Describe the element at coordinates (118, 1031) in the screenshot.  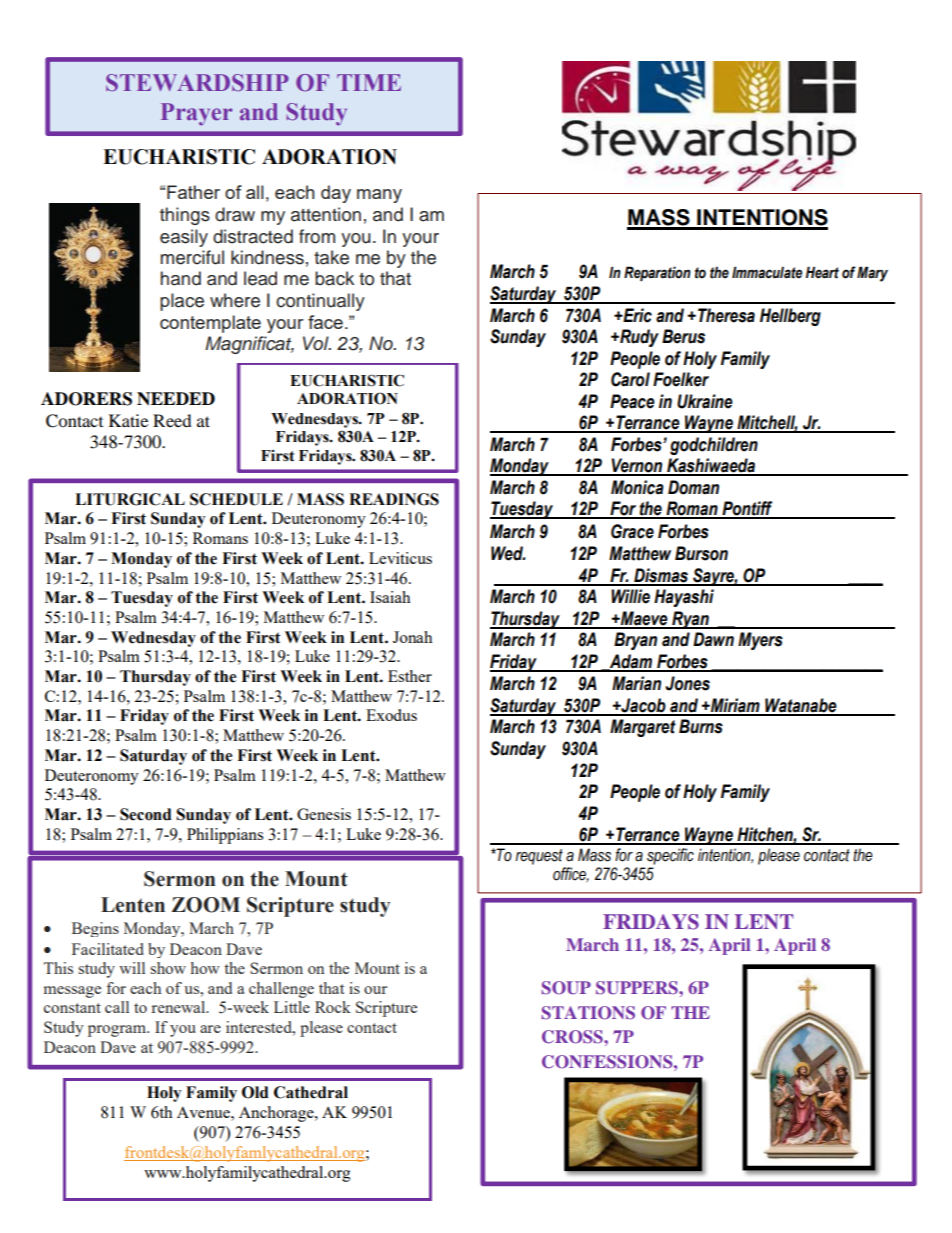
I see `program` at that location.
